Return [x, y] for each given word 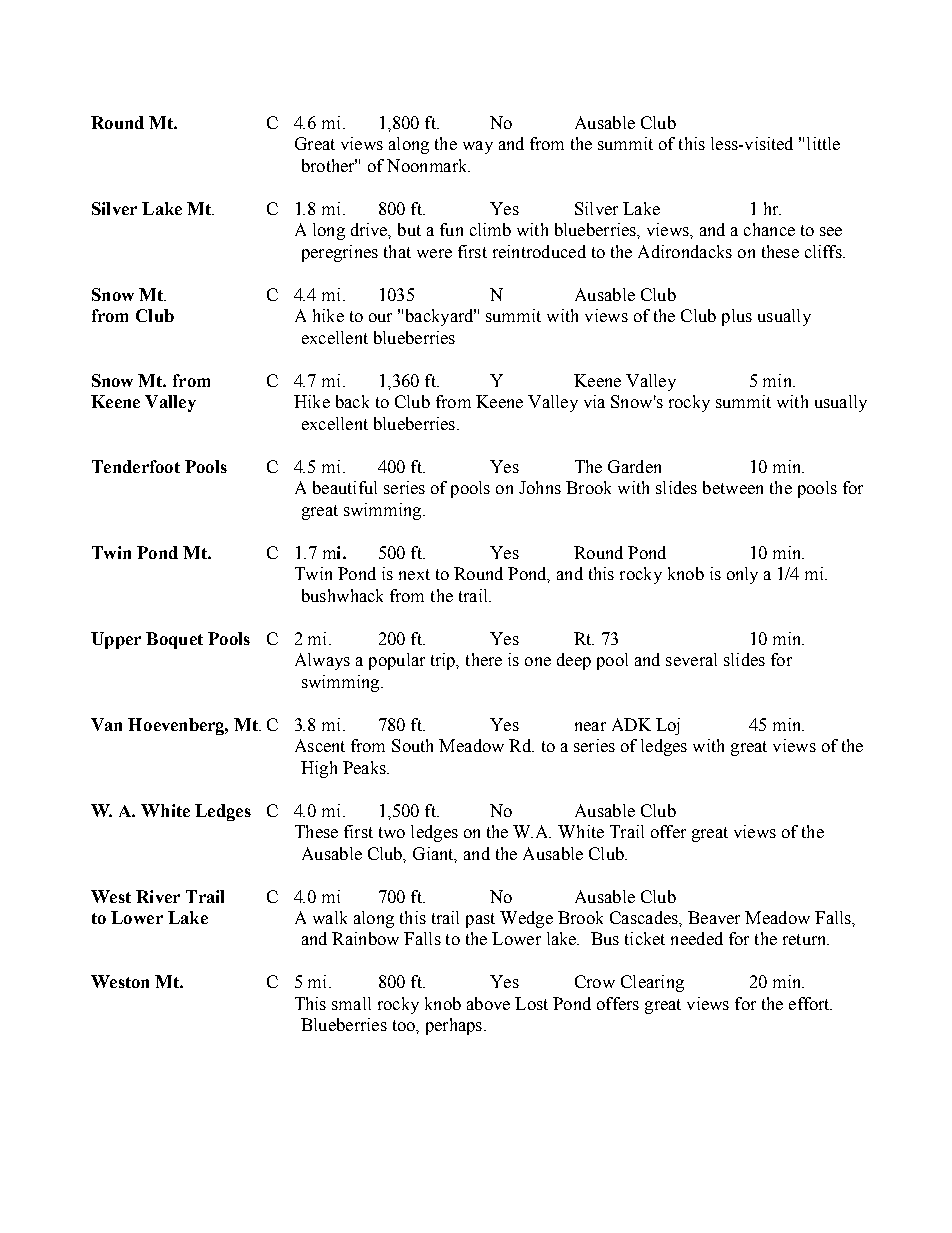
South [412, 745]
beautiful [345, 487]
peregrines [340, 253]
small [351, 1003]
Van [106, 724]
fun [451, 229]
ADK [631, 724]
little [823, 143]
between [733, 487]
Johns [540, 487]
